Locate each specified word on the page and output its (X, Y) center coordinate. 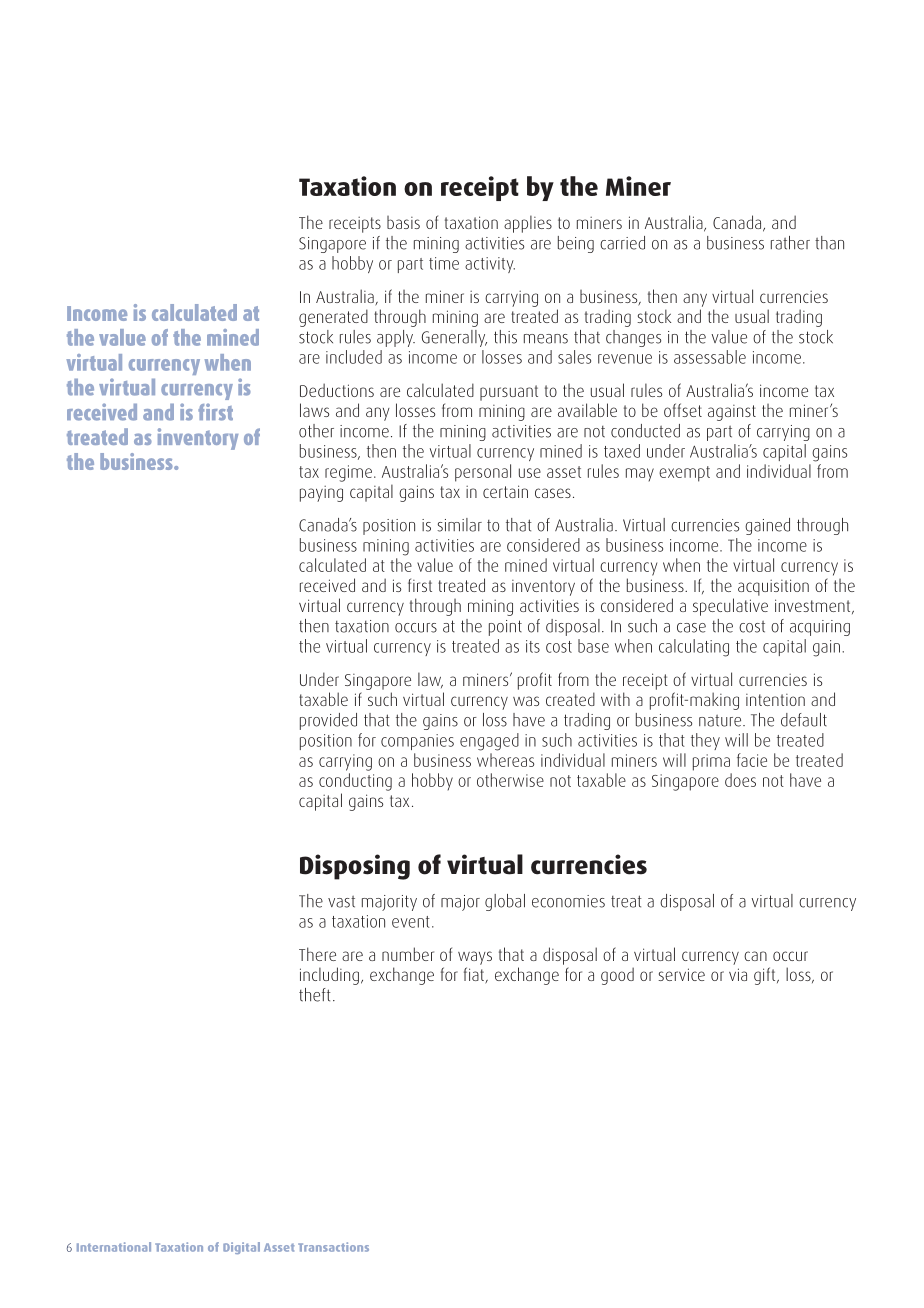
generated (333, 318)
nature (721, 721)
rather (790, 243)
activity (490, 265)
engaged (489, 742)
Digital (241, 1248)
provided (328, 721)
